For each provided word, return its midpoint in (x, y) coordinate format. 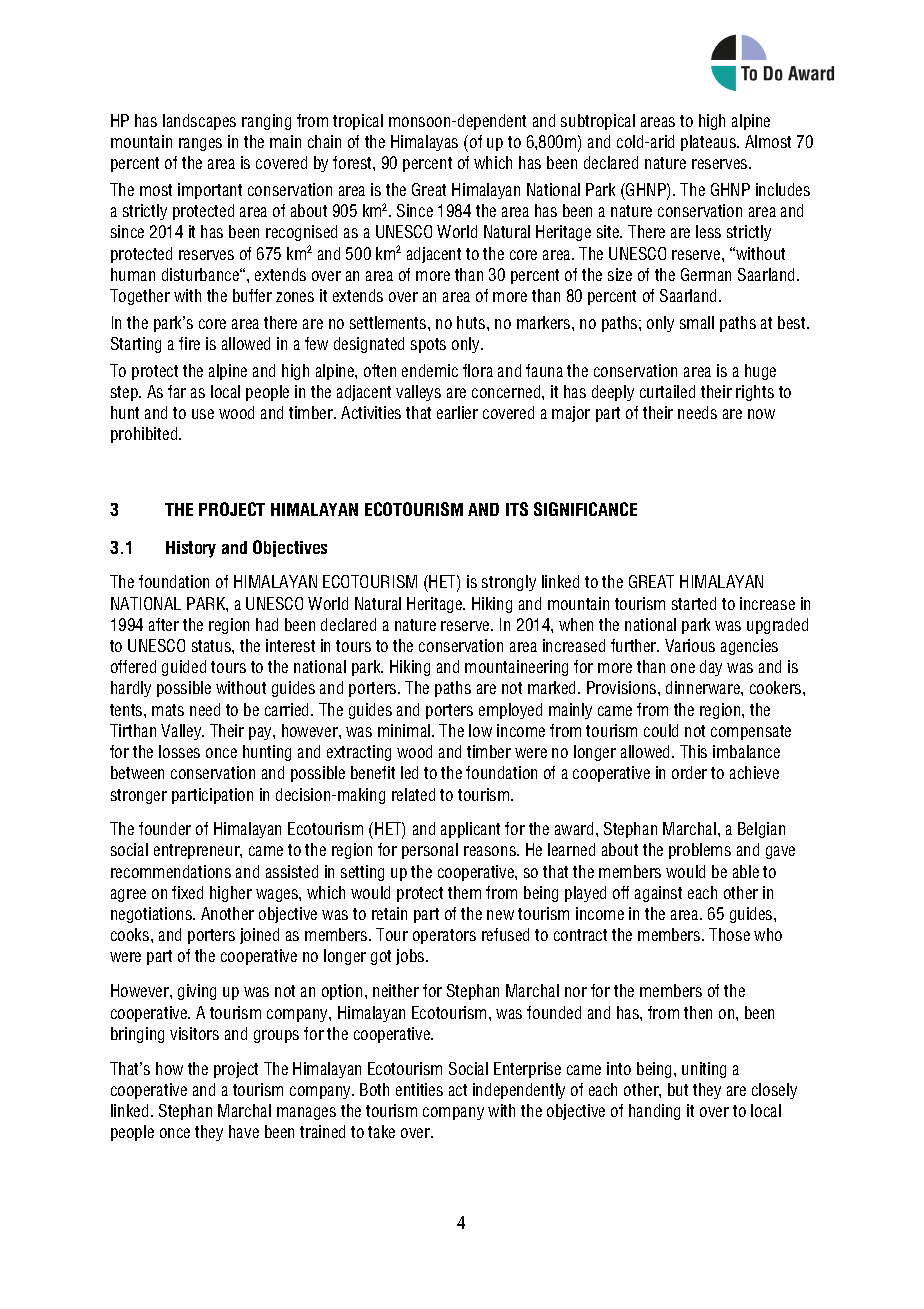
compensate (751, 732)
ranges (200, 144)
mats (168, 710)
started (694, 603)
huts (472, 322)
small (697, 322)
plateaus (709, 143)
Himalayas (424, 143)
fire (189, 343)
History (191, 549)
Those (729, 934)
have (244, 1131)
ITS (517, 509)
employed (510, 711)
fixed (187, 892)
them (464, 892)
